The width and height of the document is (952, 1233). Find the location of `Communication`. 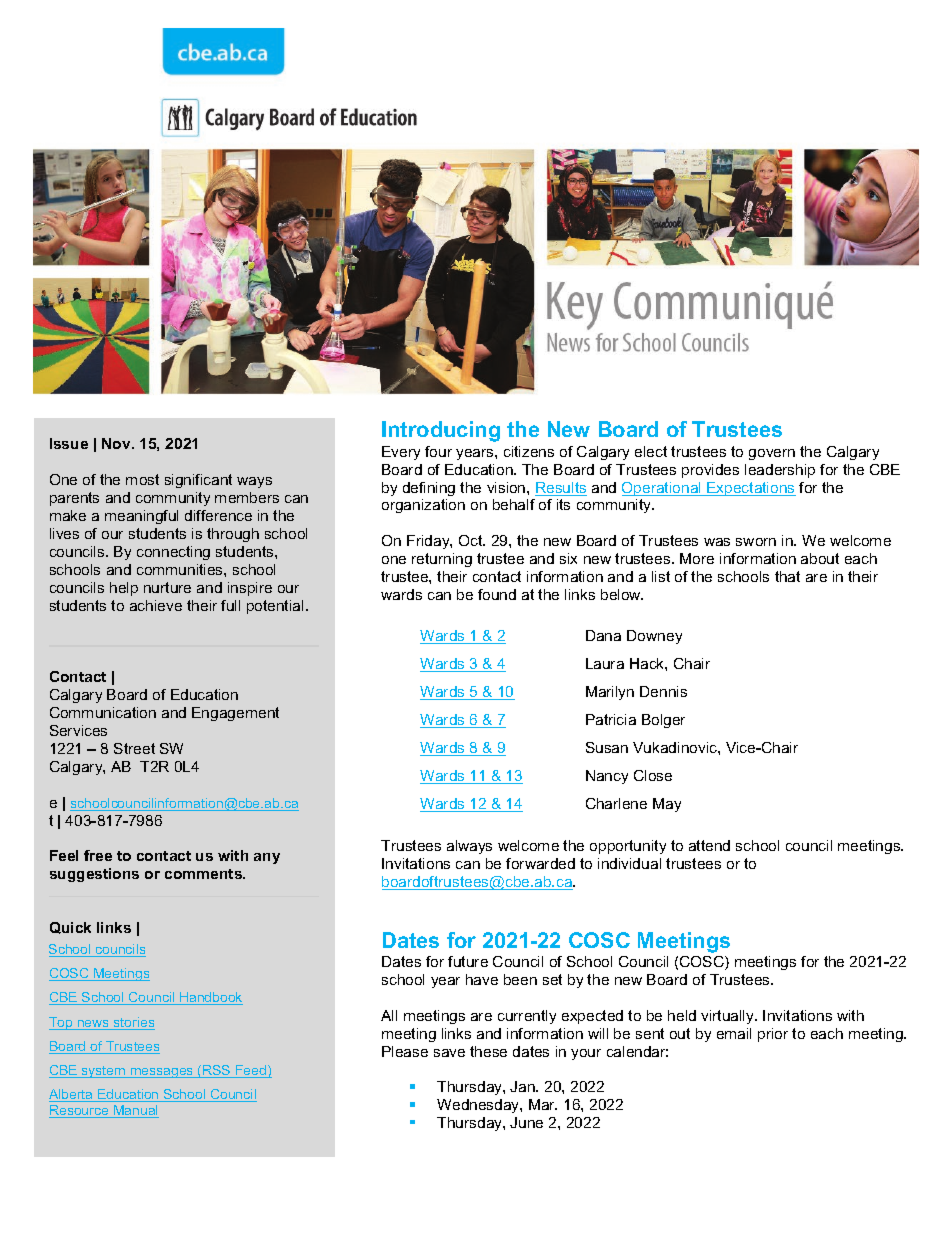

Communication is located at coordinates (103, 712).
